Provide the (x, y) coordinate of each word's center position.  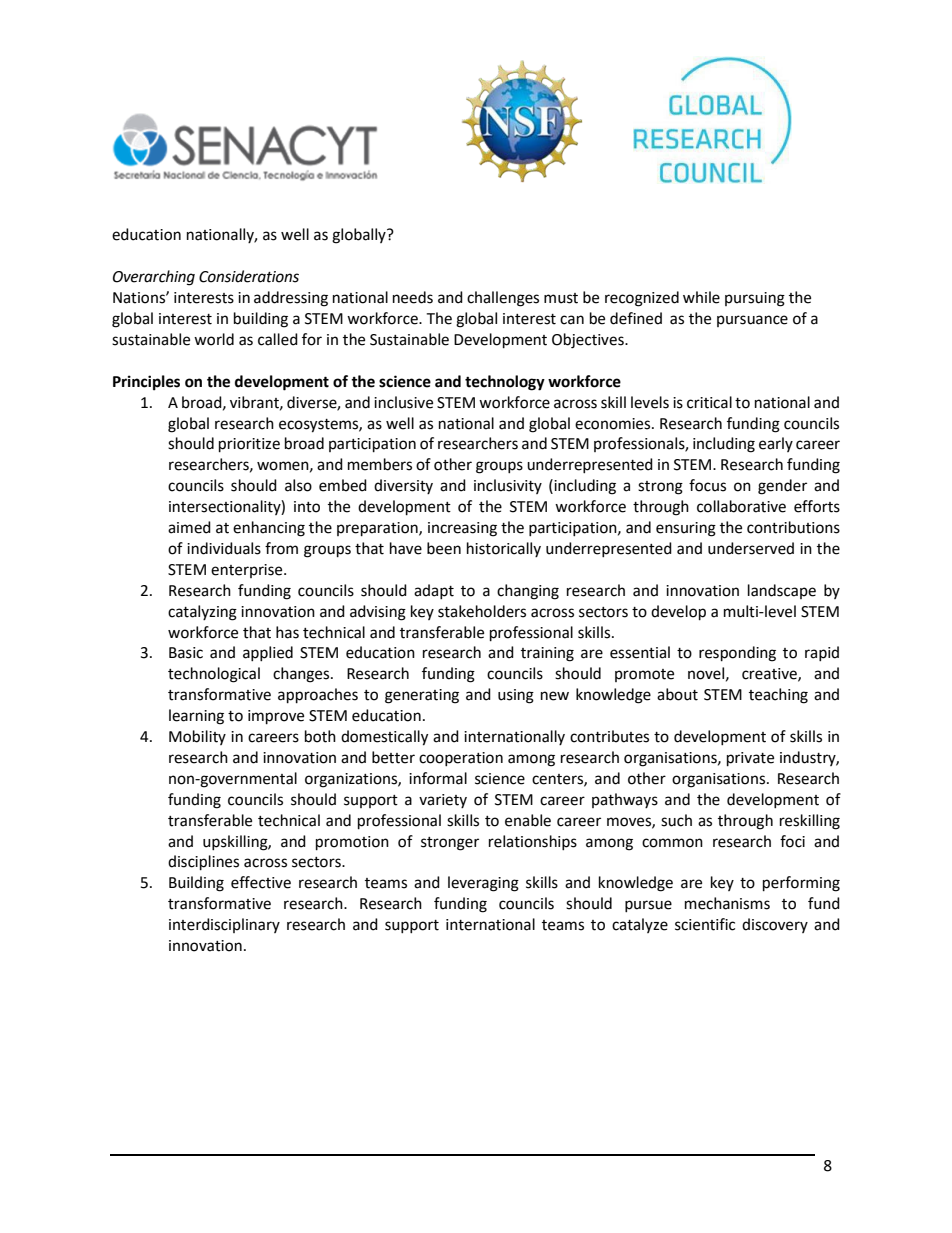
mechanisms (727, 903)
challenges (503, 299)
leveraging (483, 884)
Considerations (249, 276)
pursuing (755, 299)
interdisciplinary (224, 925)
